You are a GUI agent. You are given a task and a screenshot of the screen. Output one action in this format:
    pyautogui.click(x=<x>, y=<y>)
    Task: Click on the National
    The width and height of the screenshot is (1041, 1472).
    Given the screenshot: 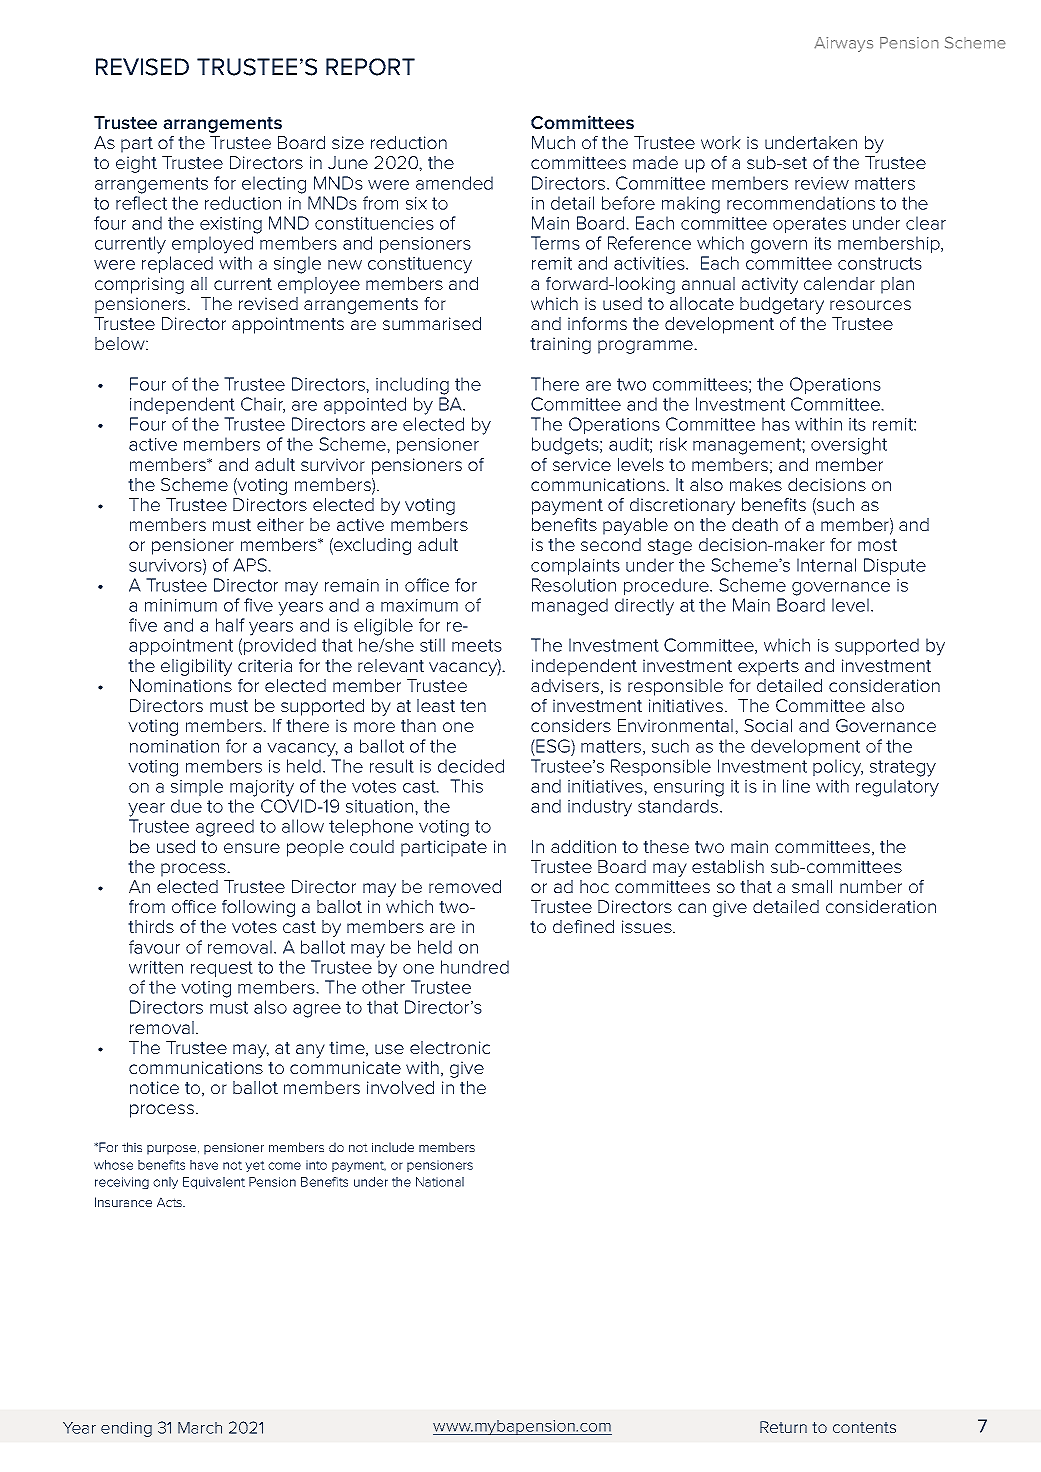 What is the action you would take?
    pyautogui.click(x=440, y=1182)
